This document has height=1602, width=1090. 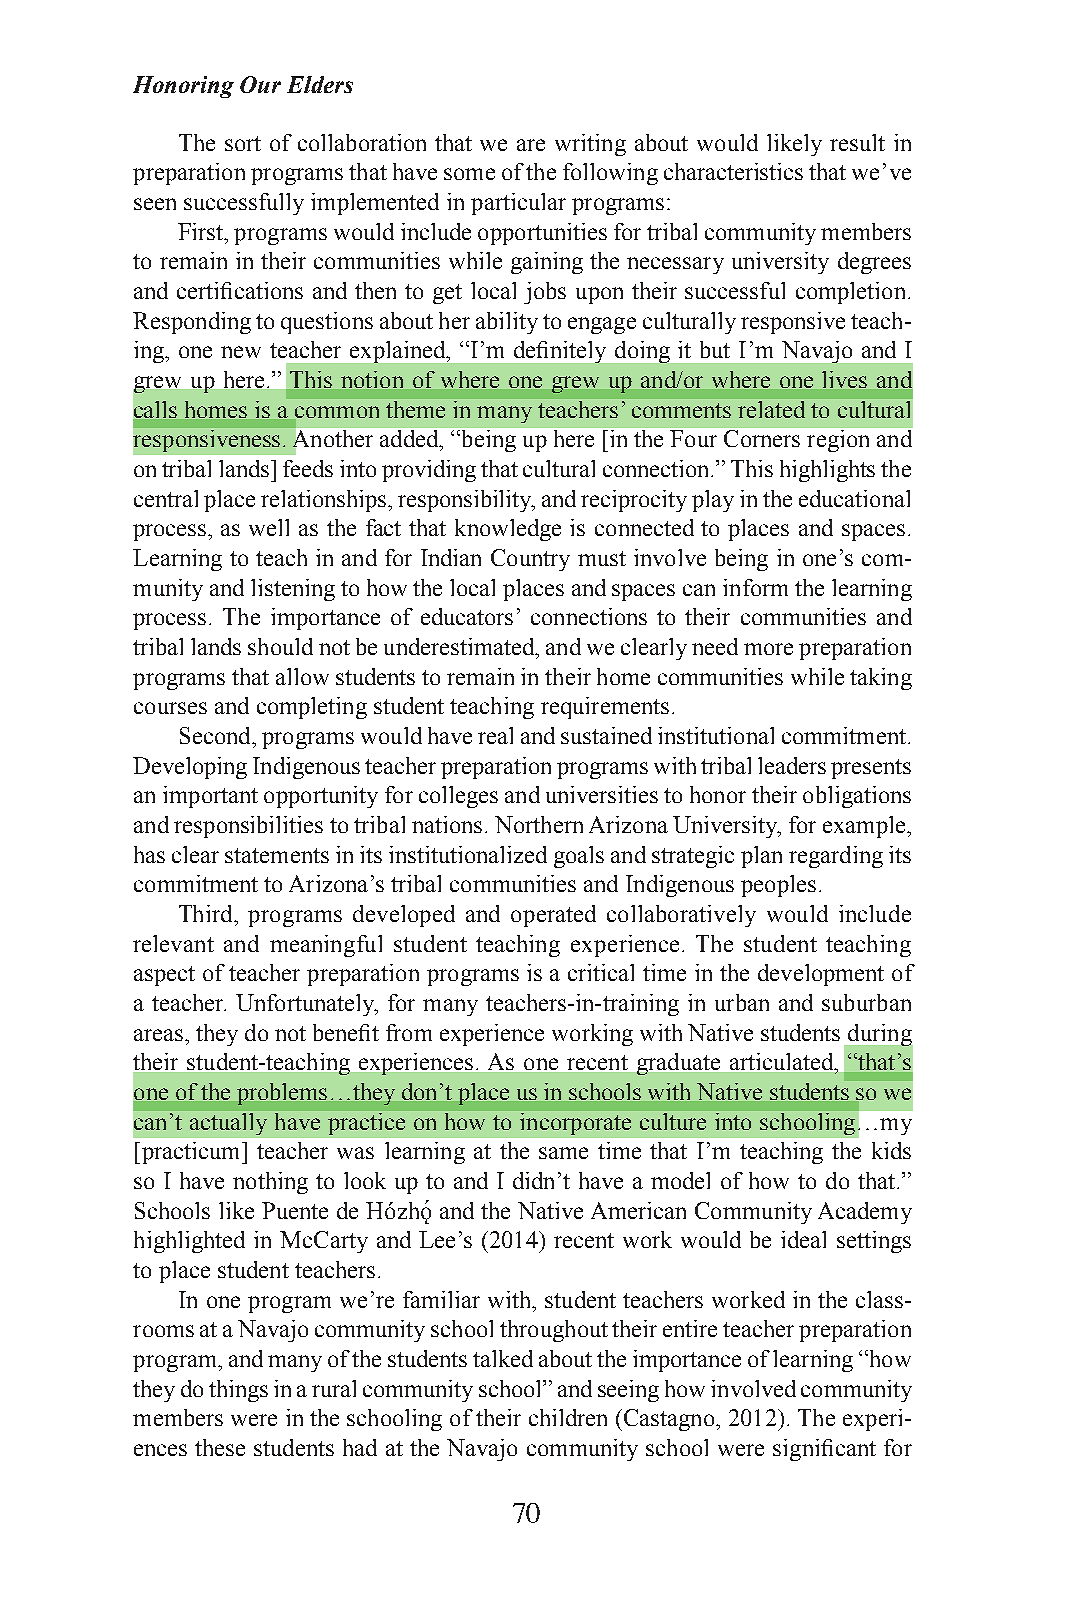 What do you see at coordinates (216, 735) in the document?
I see `Second` at bounding box center [216, 735].
